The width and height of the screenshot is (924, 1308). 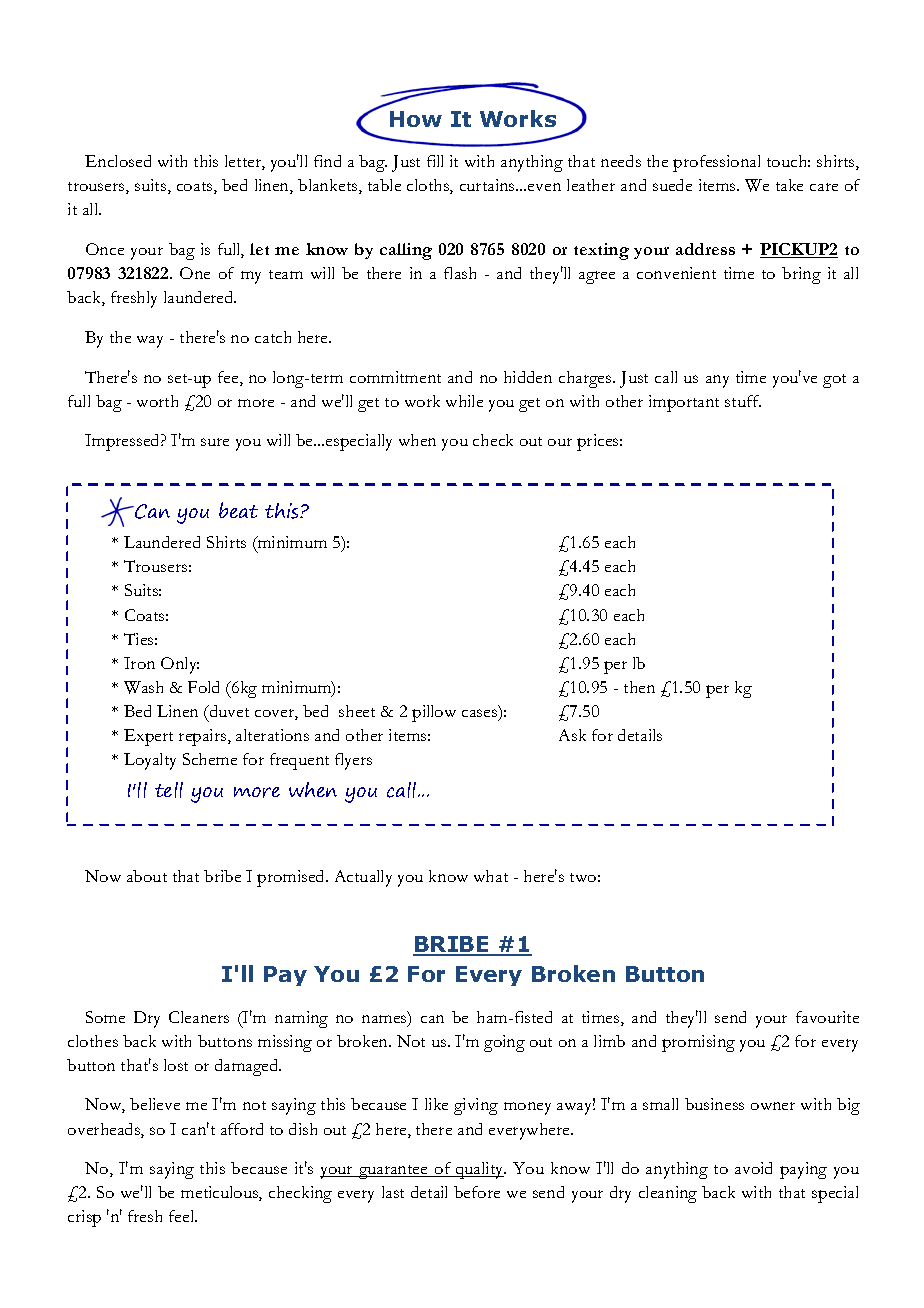 I want to click on professional, so click(x=716, y=163).
